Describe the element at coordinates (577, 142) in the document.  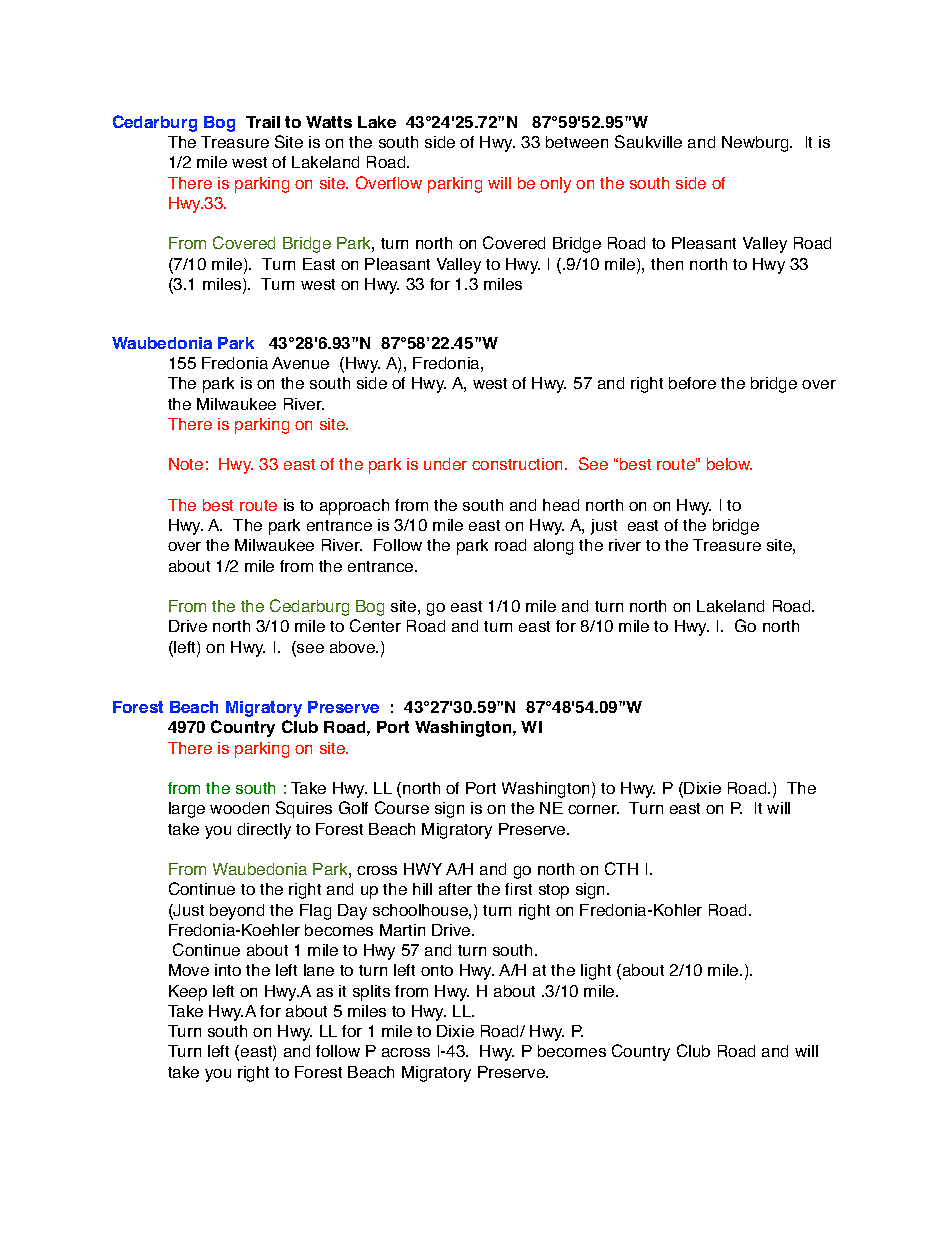
I see `between` at that location.
